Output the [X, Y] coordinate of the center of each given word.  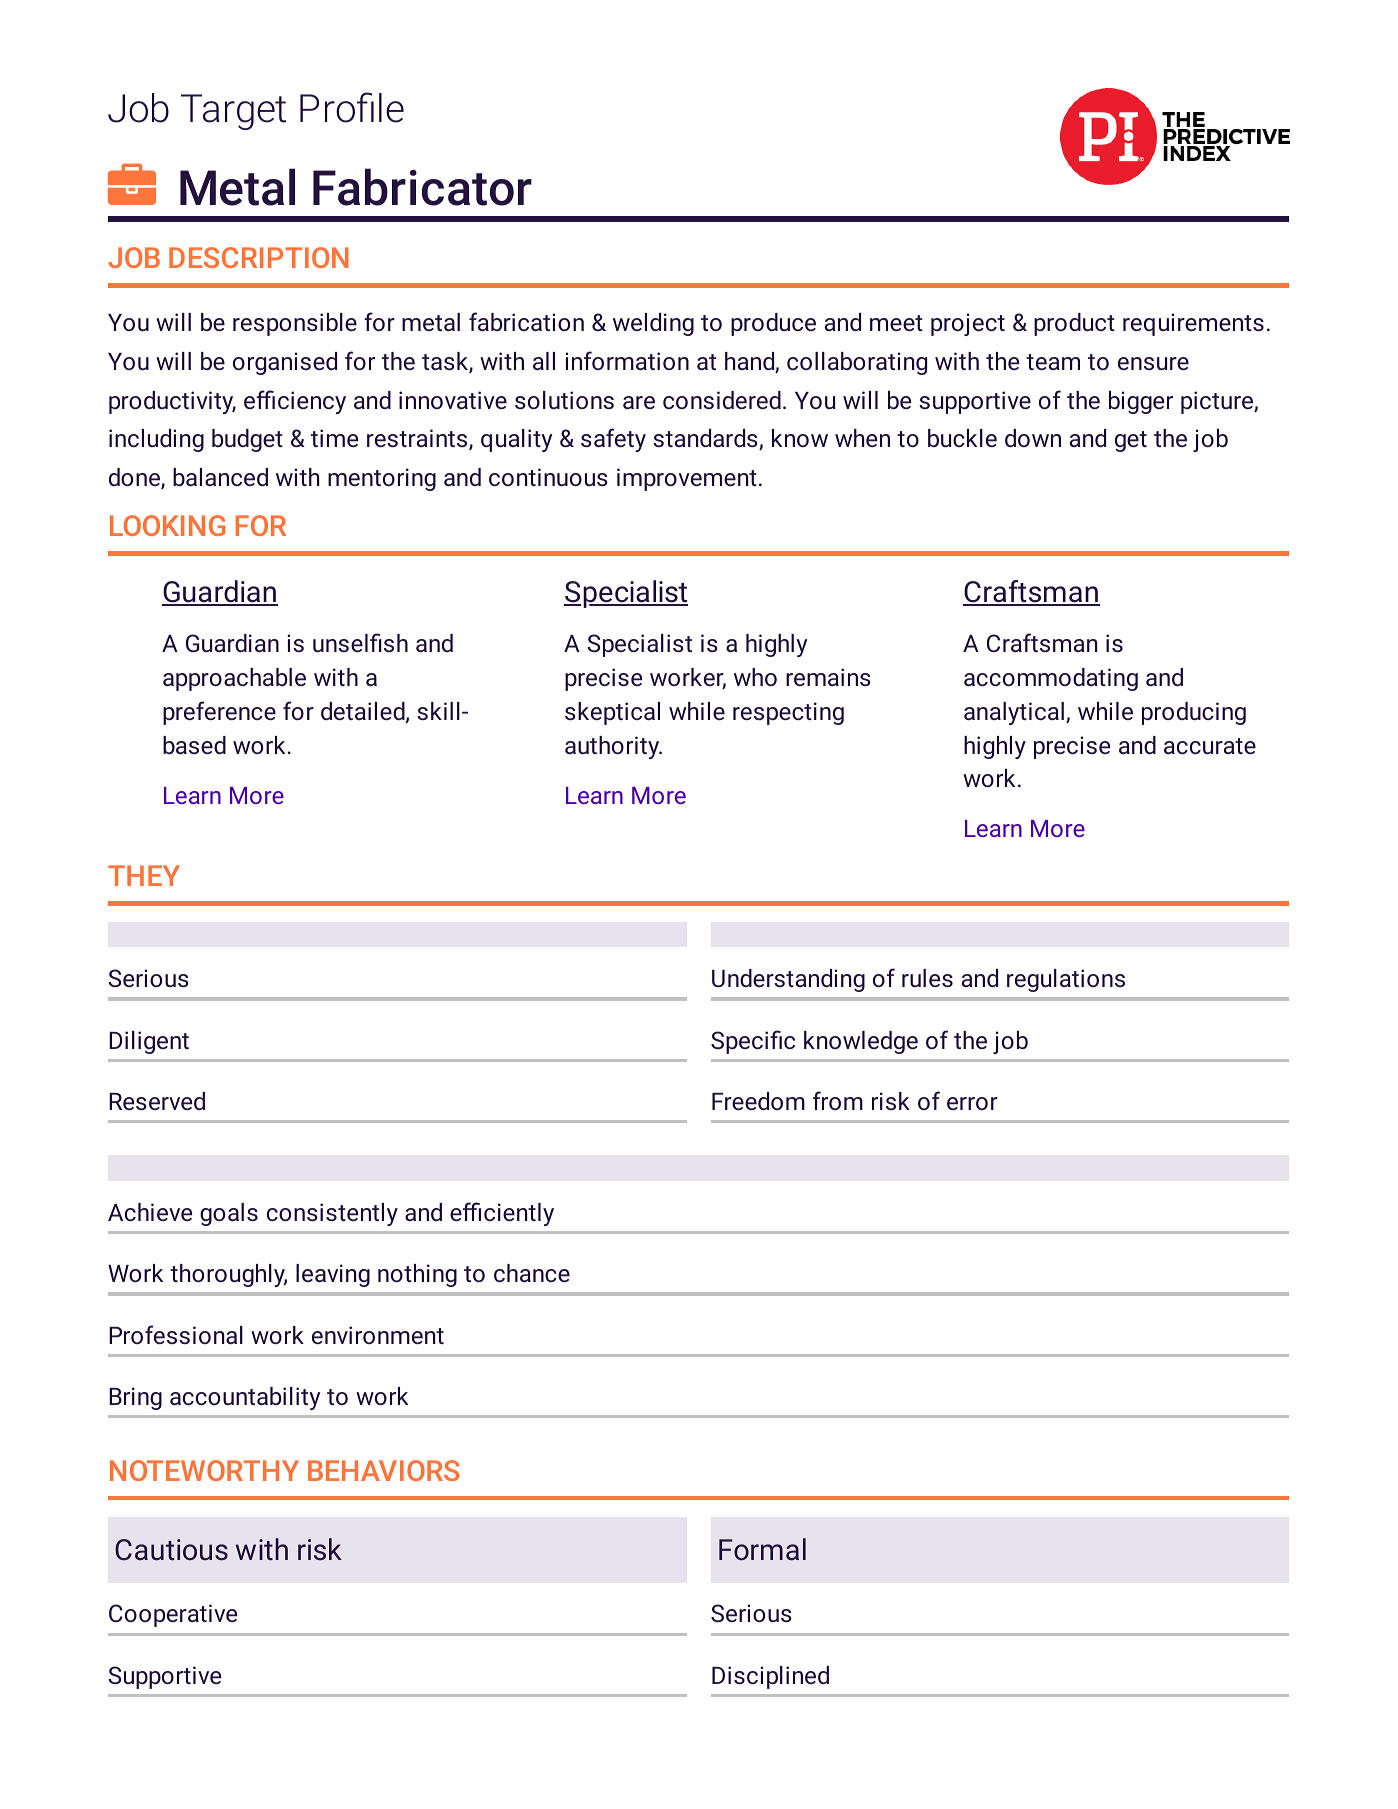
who [755, 677]
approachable [234, 679]
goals [229, 1214]
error [972, 1103]
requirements [1193, 324]
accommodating [1051, 679]
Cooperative [173, 1615]
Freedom [758, 1101]
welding [653, 324]
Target [233, 112]
